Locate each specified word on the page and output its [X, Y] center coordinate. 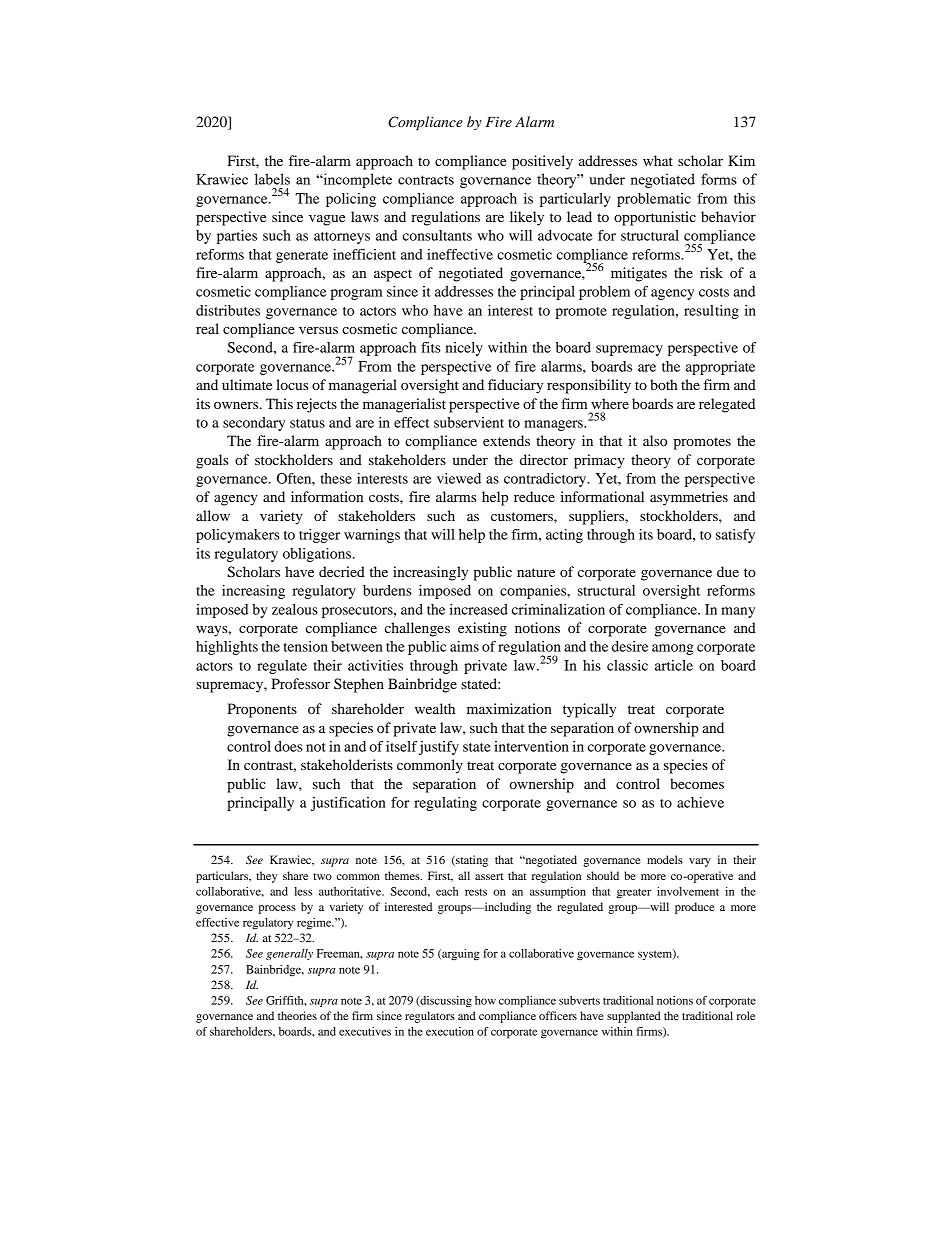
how [485, 1000]
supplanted [634, 1017]
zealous [295, 609]
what [658, 160]
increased [478, 609]
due [728, 571]
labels [272, 179]
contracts [426, 180]
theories [297, 1015]
